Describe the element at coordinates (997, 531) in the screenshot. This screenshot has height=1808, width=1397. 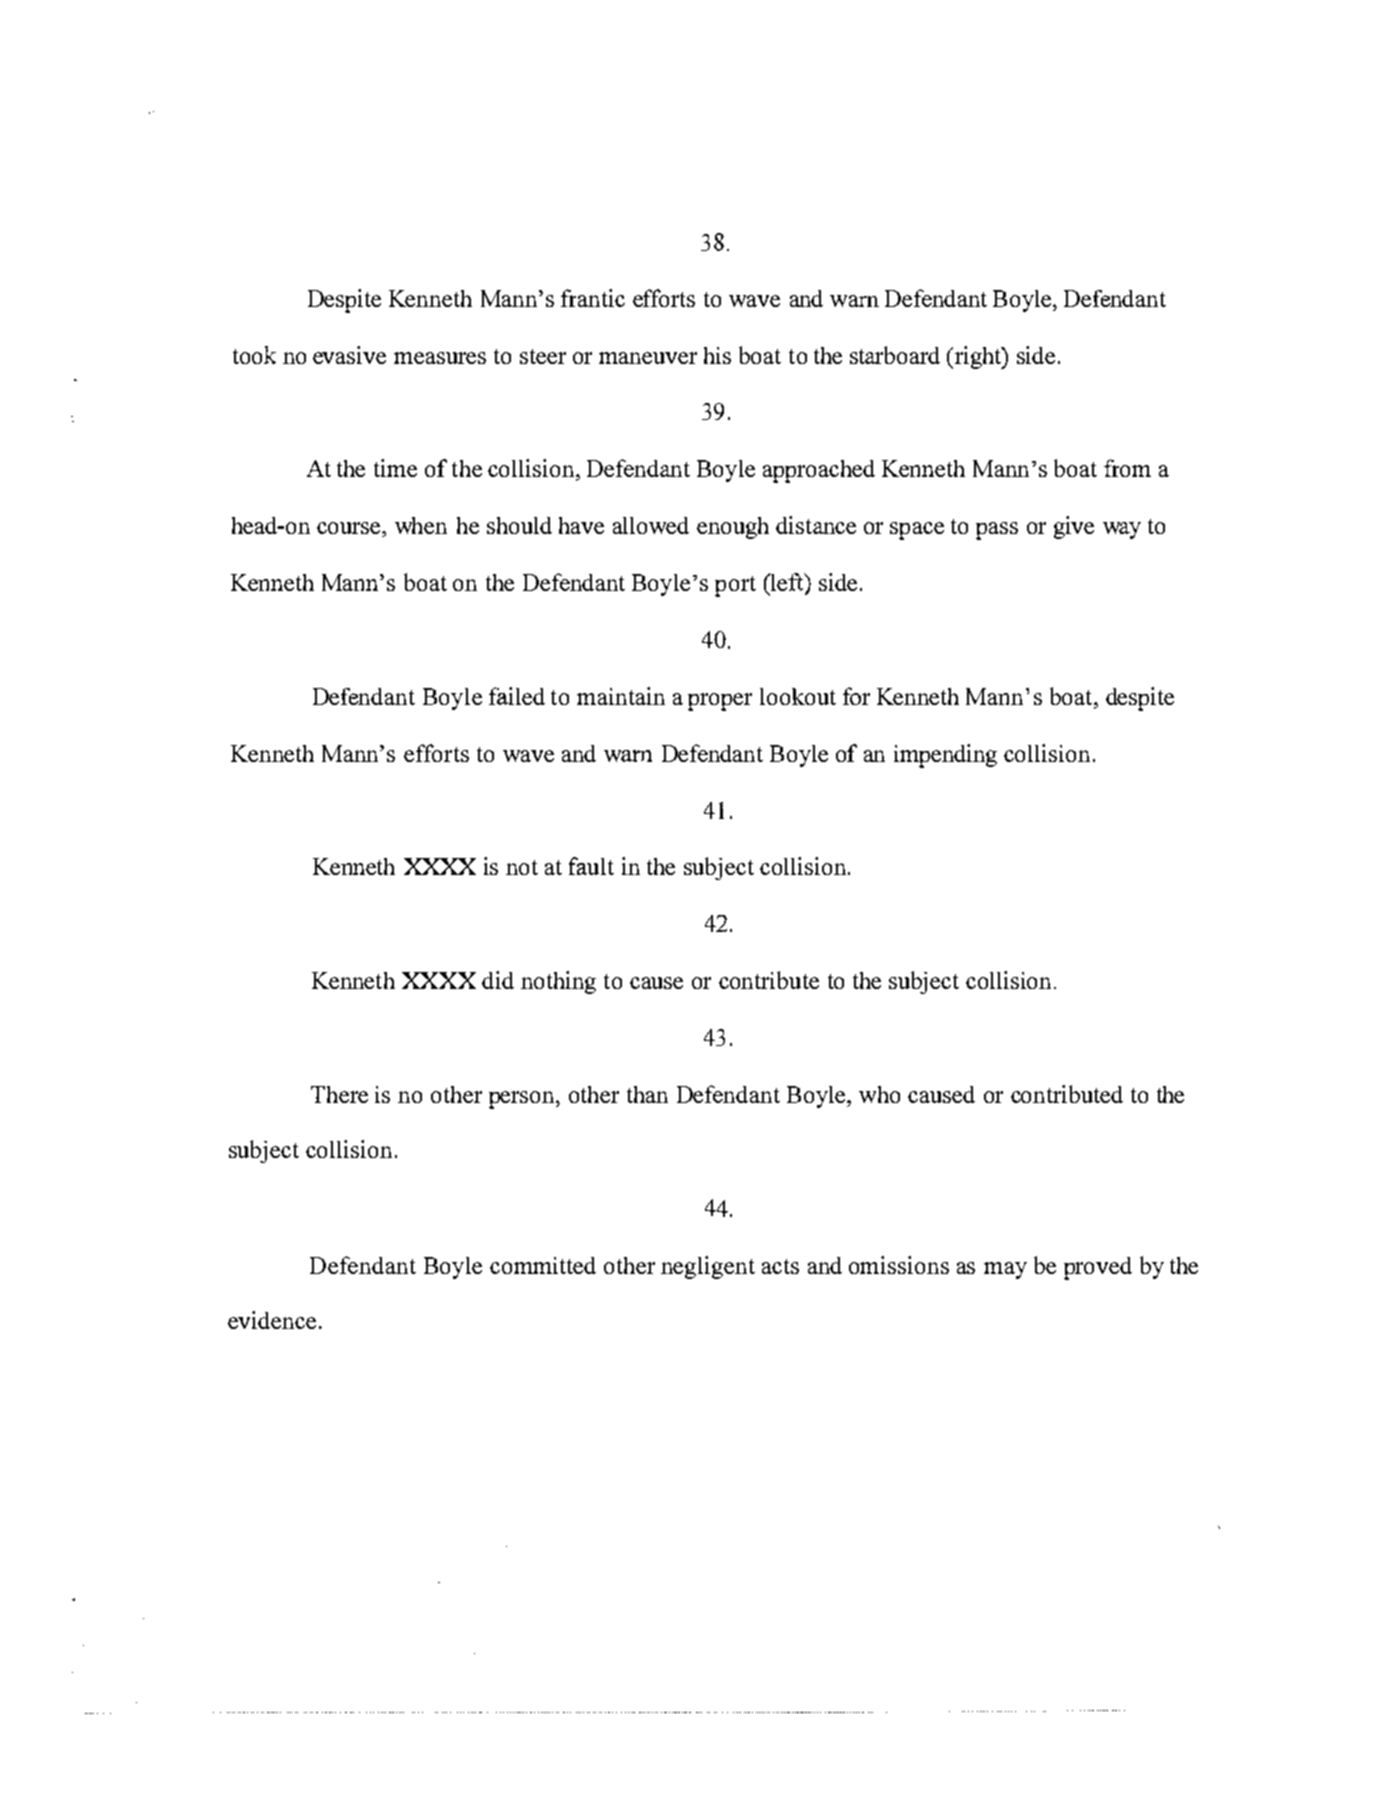
I see `pass` at that location.
